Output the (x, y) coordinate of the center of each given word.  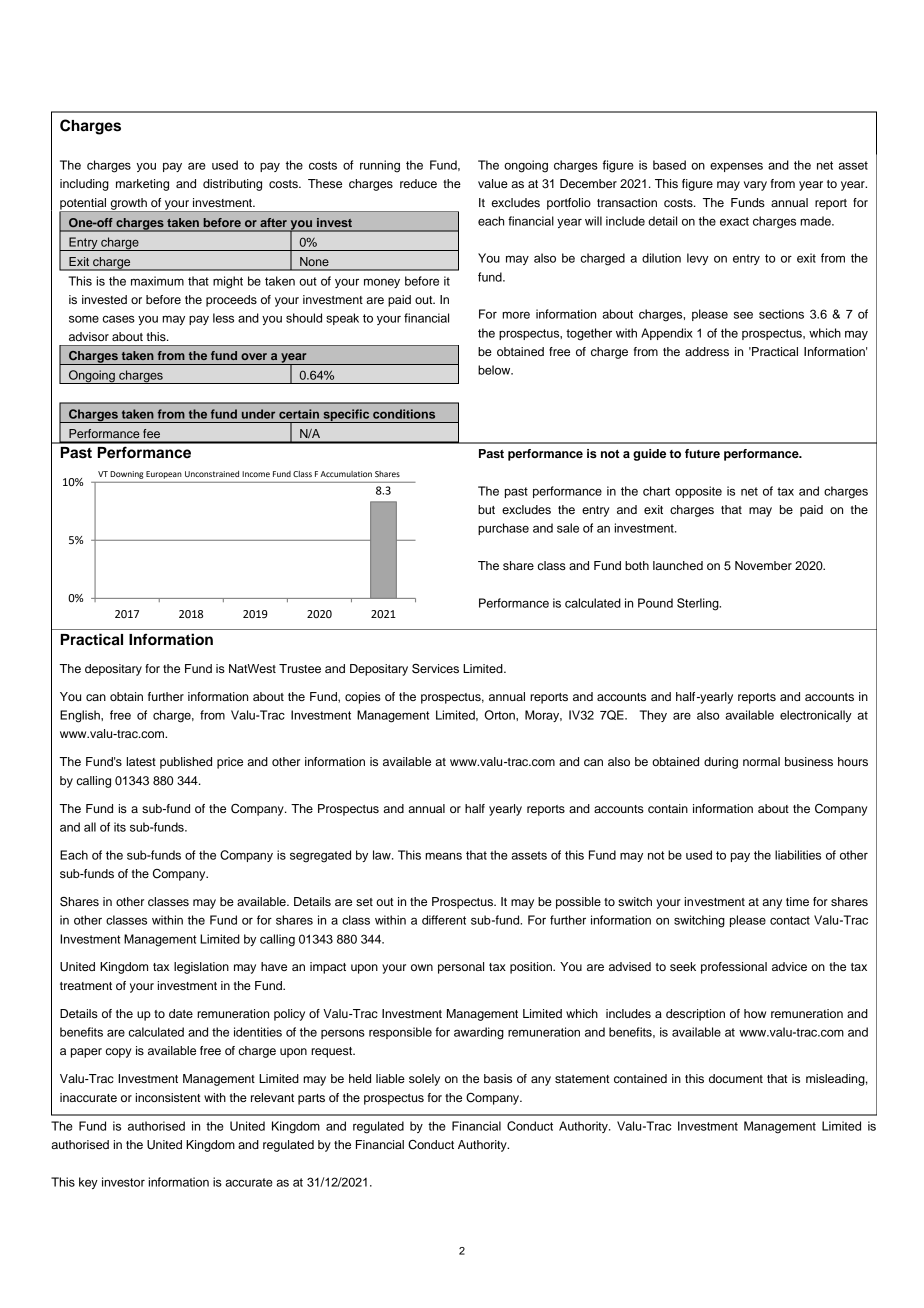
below (495, 370)
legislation (201, 968)
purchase (503, 529)
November (763, 565)
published (186, 763)
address (707, 351)
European (163, 475)
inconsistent (168, 1097)
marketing (142, 185)
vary (755, 186)
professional (734, 968)
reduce (418, 183)
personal (461, 968)
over (254, 356)
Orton (501, 715)
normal (761, 761)
